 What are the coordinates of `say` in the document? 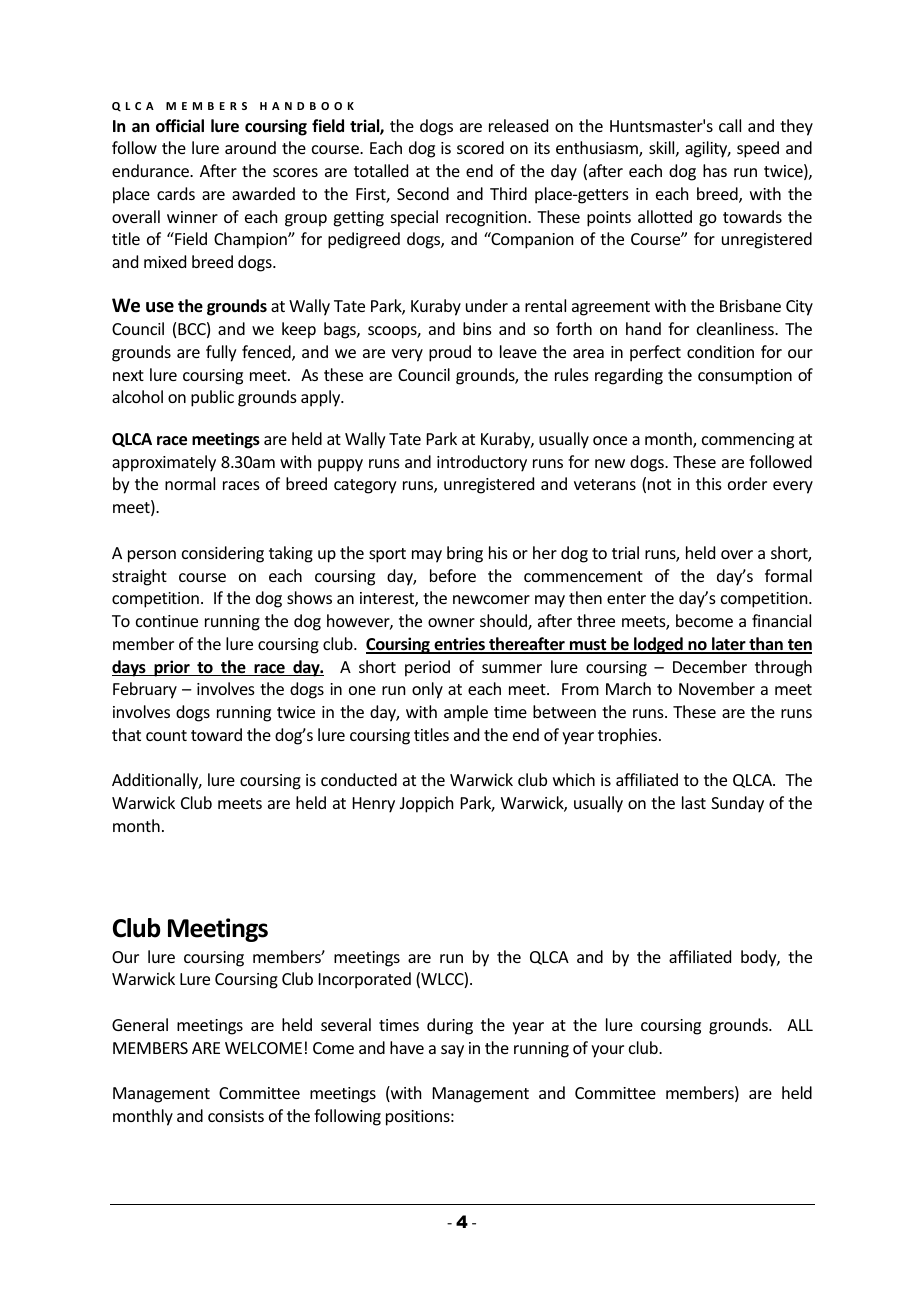 It's located at (452, 1051).
